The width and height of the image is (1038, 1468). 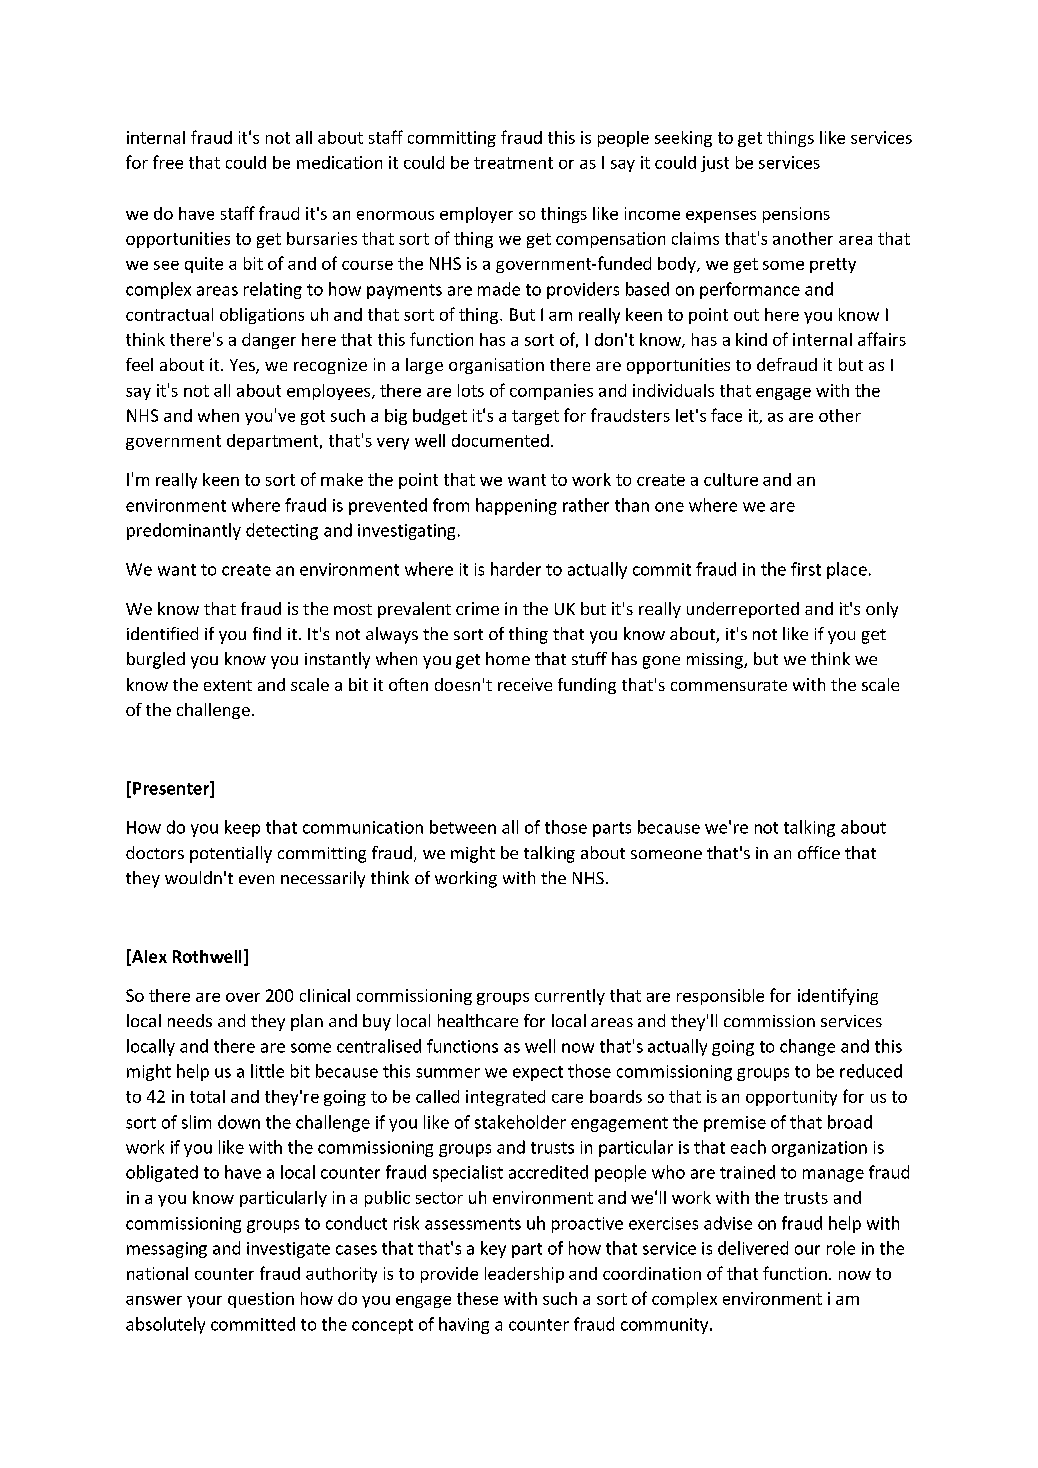 I want to click on extent, so click(x=228, y=685).
